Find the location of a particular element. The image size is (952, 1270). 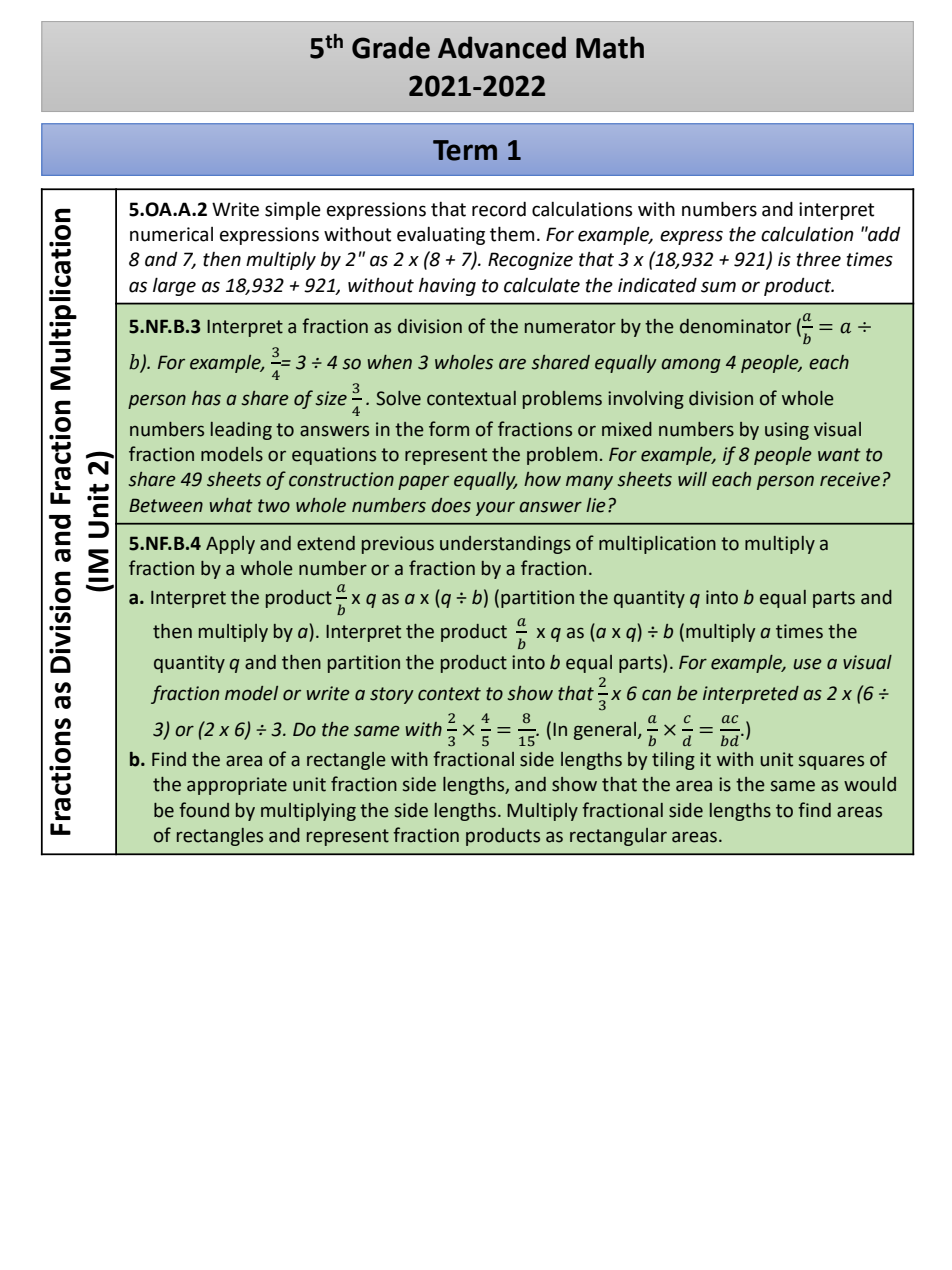

understandings is located at coordinates (505, 545).
